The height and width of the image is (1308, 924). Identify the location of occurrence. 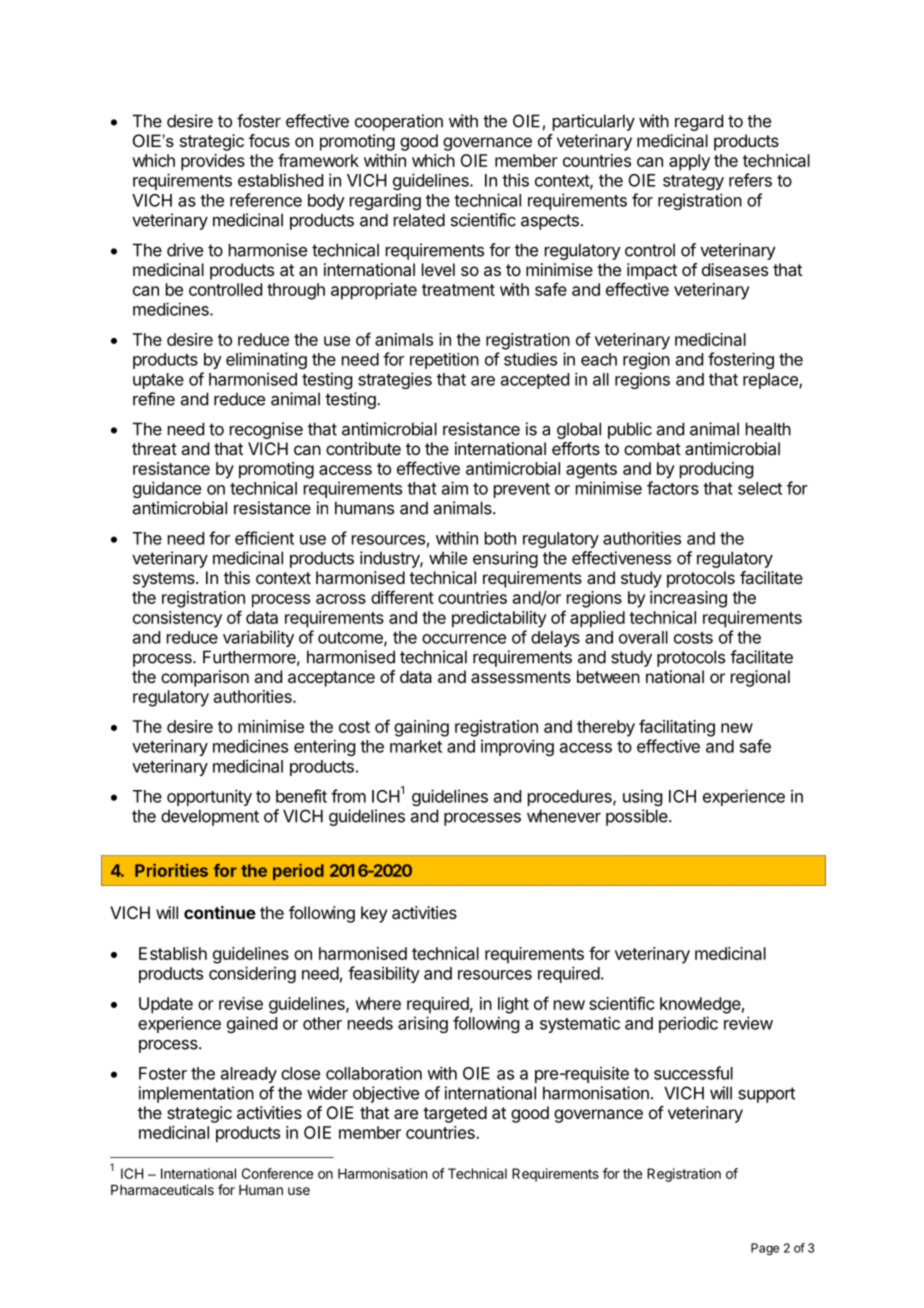
(464, 639).
